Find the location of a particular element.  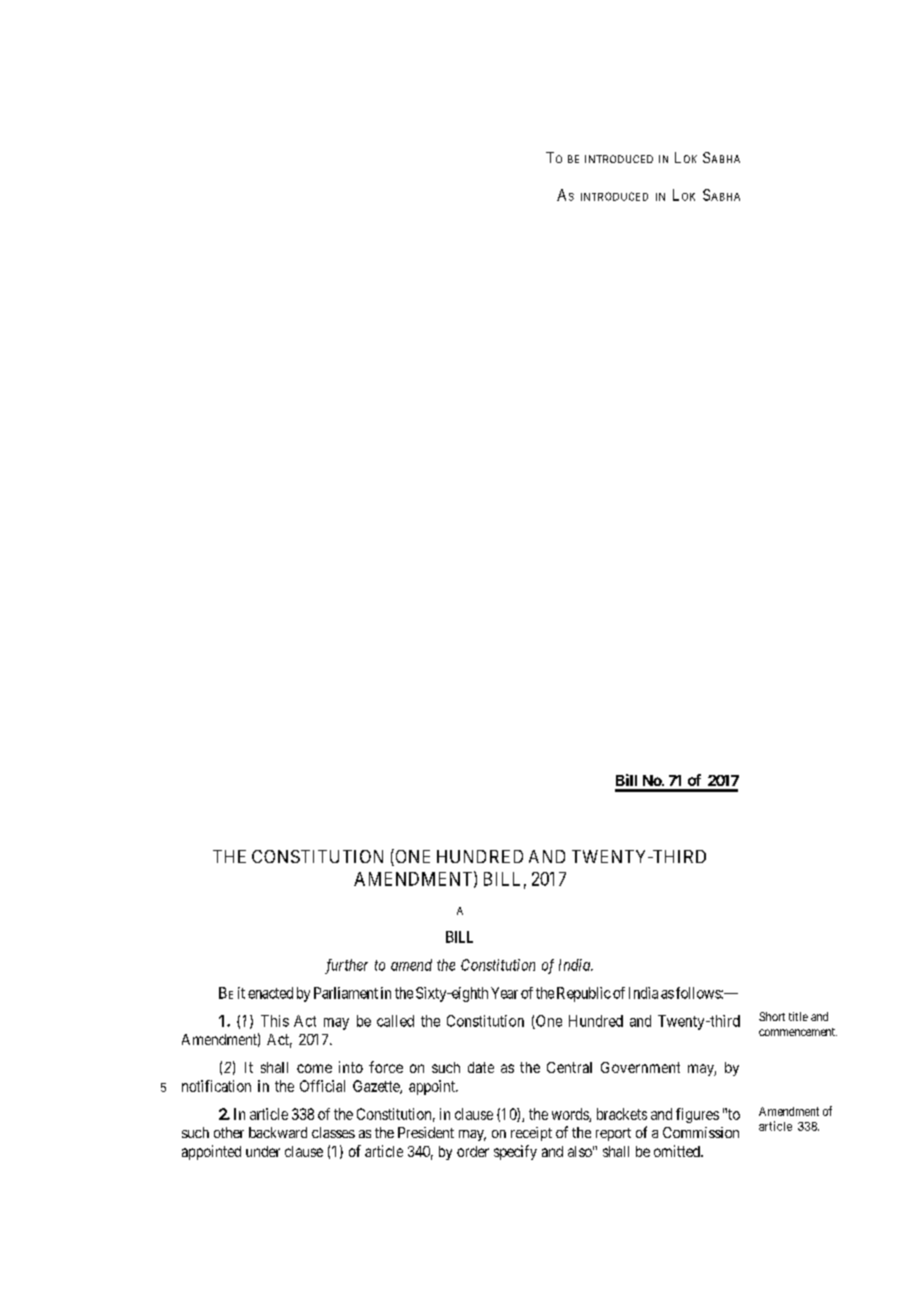

follows is located at coordinates (699, 993).
